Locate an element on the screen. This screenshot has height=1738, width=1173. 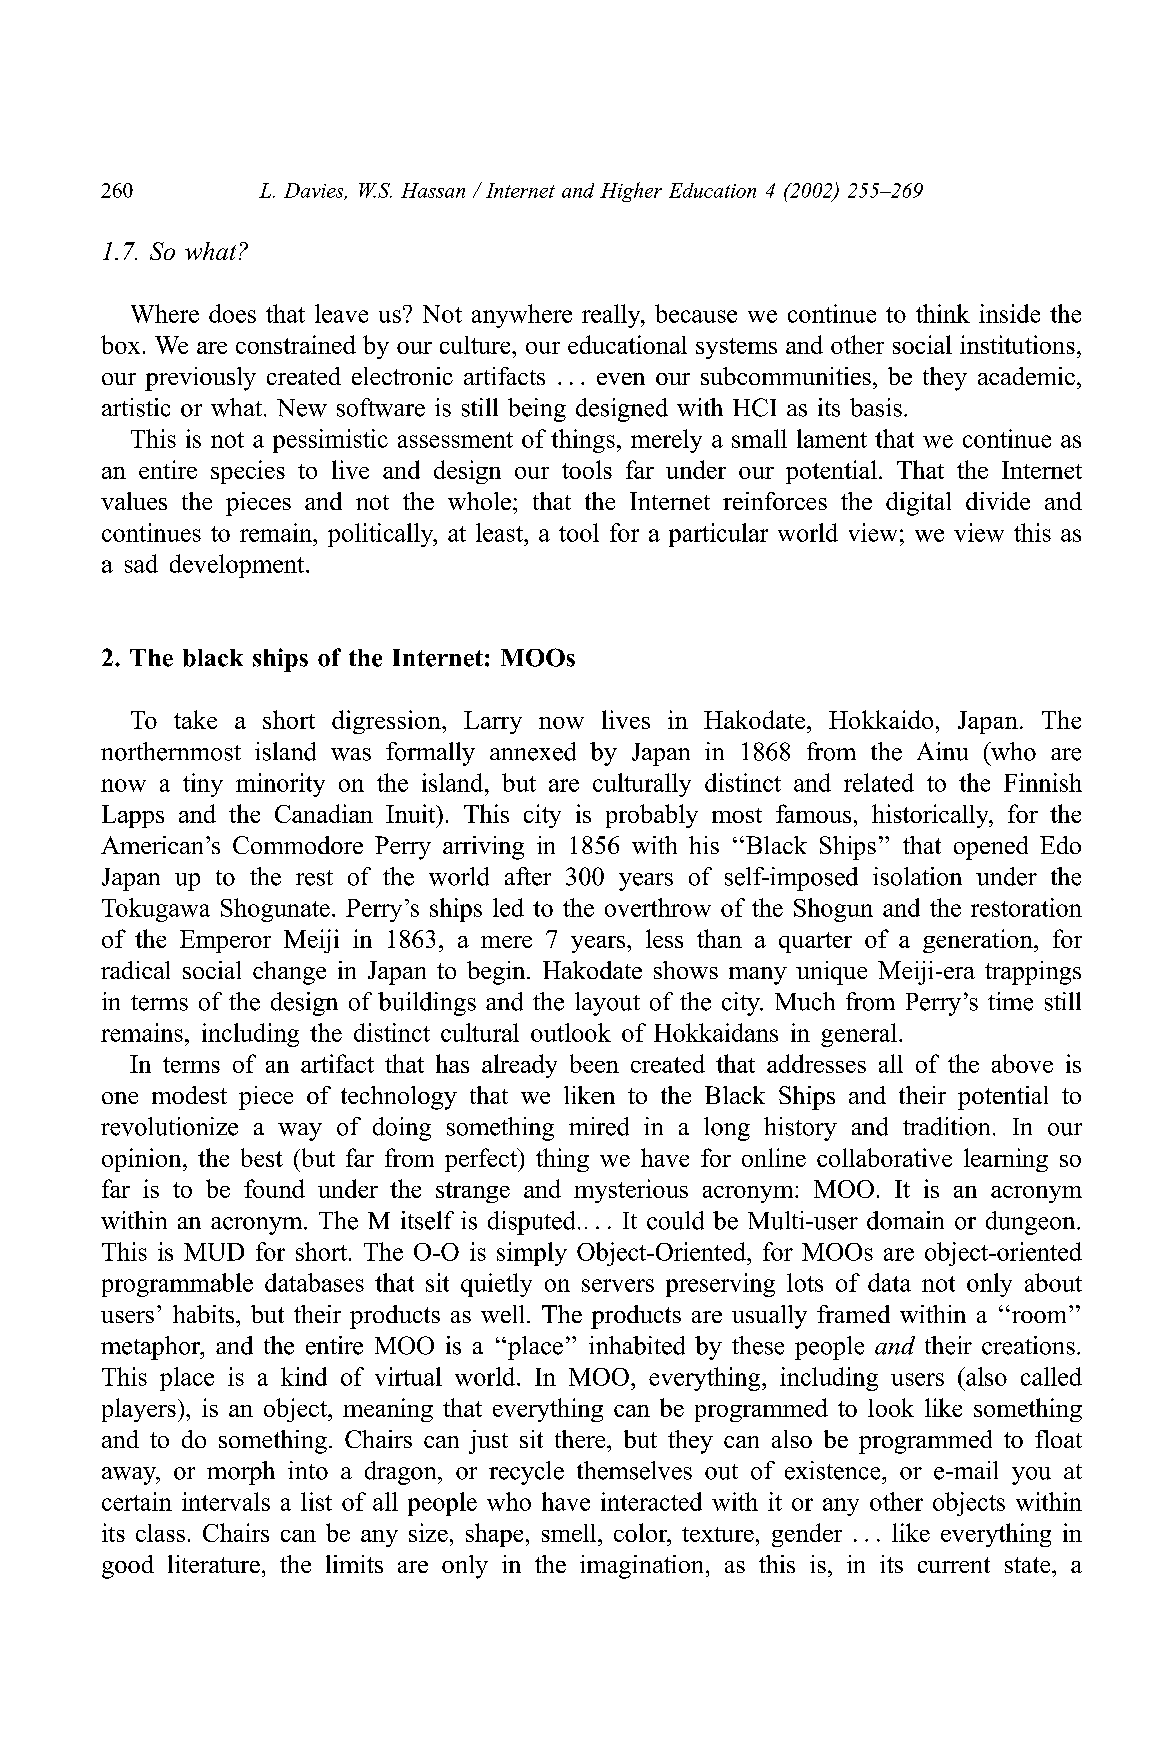
servers is located at coordinates (618, 1285).
